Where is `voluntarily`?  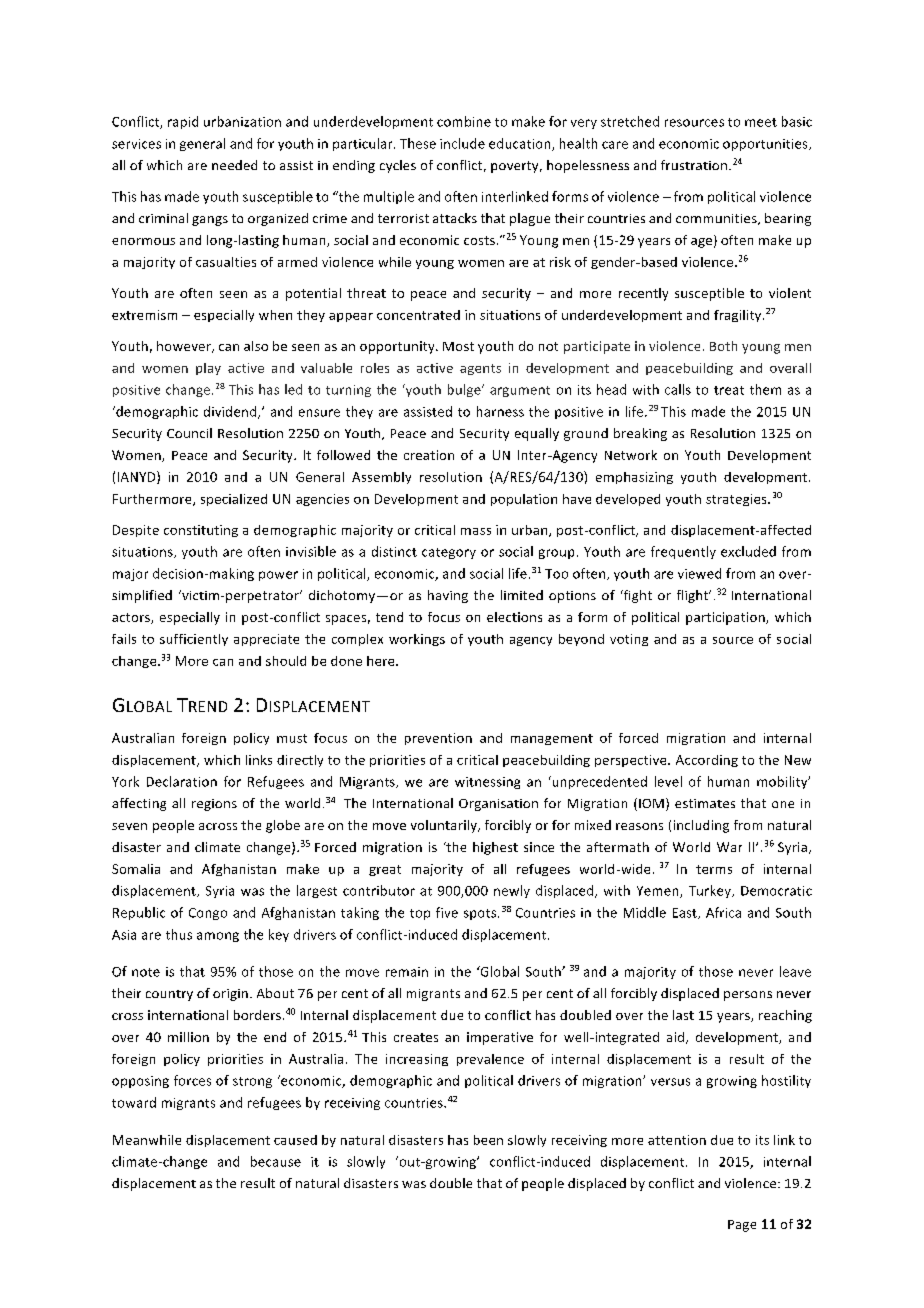 voluntarily is located at coordinates (445, 826).
